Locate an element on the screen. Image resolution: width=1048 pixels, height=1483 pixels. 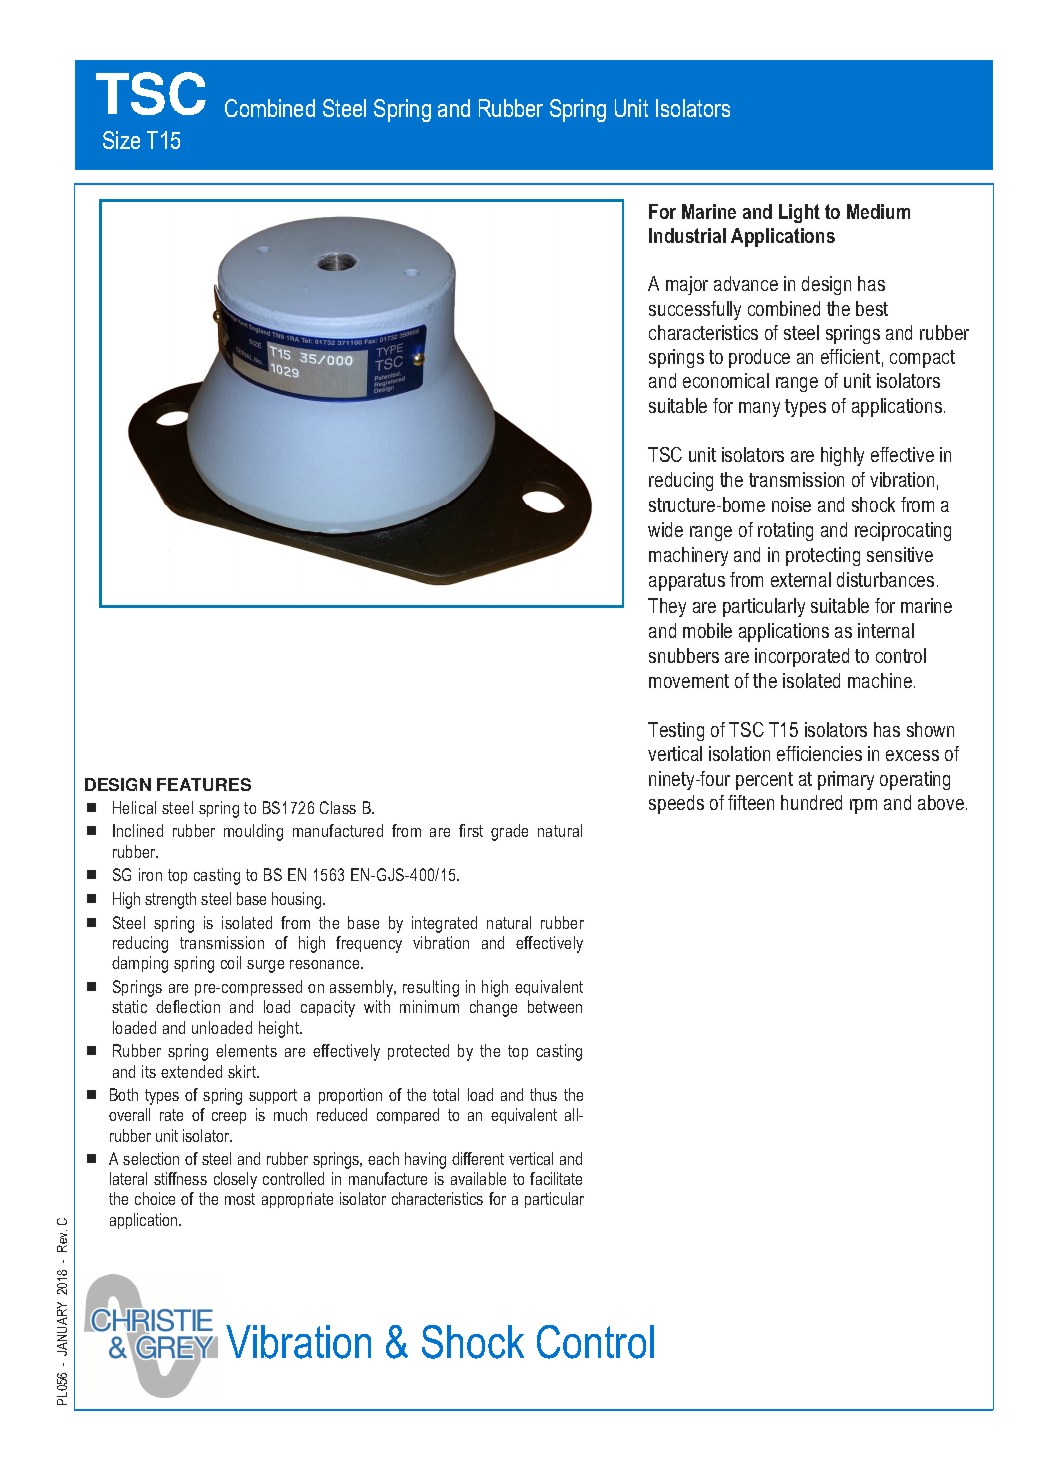
Size is located at coordinates (121, 140).
